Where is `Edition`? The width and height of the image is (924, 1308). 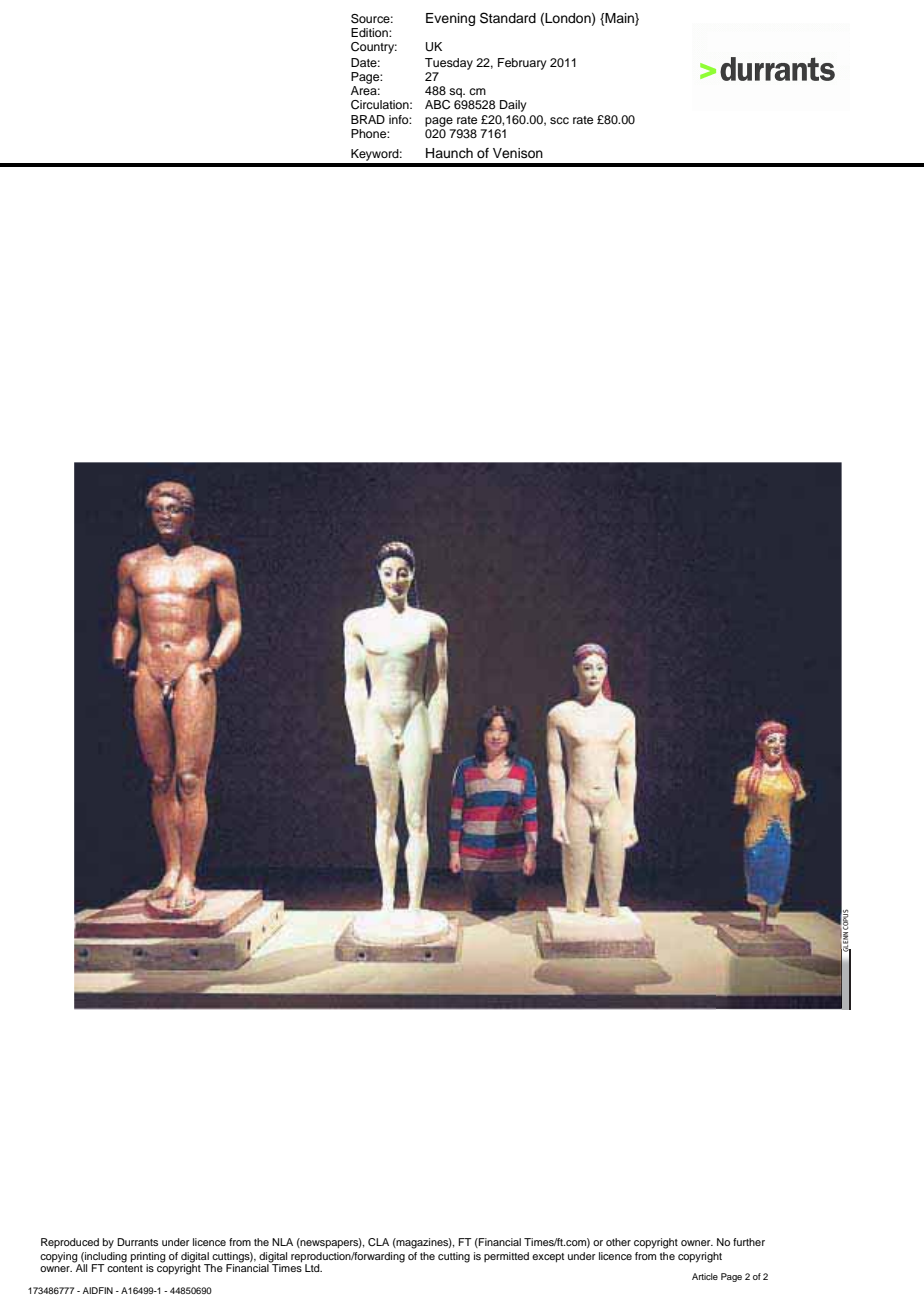 Edition is located at coordinates (370, 32).
